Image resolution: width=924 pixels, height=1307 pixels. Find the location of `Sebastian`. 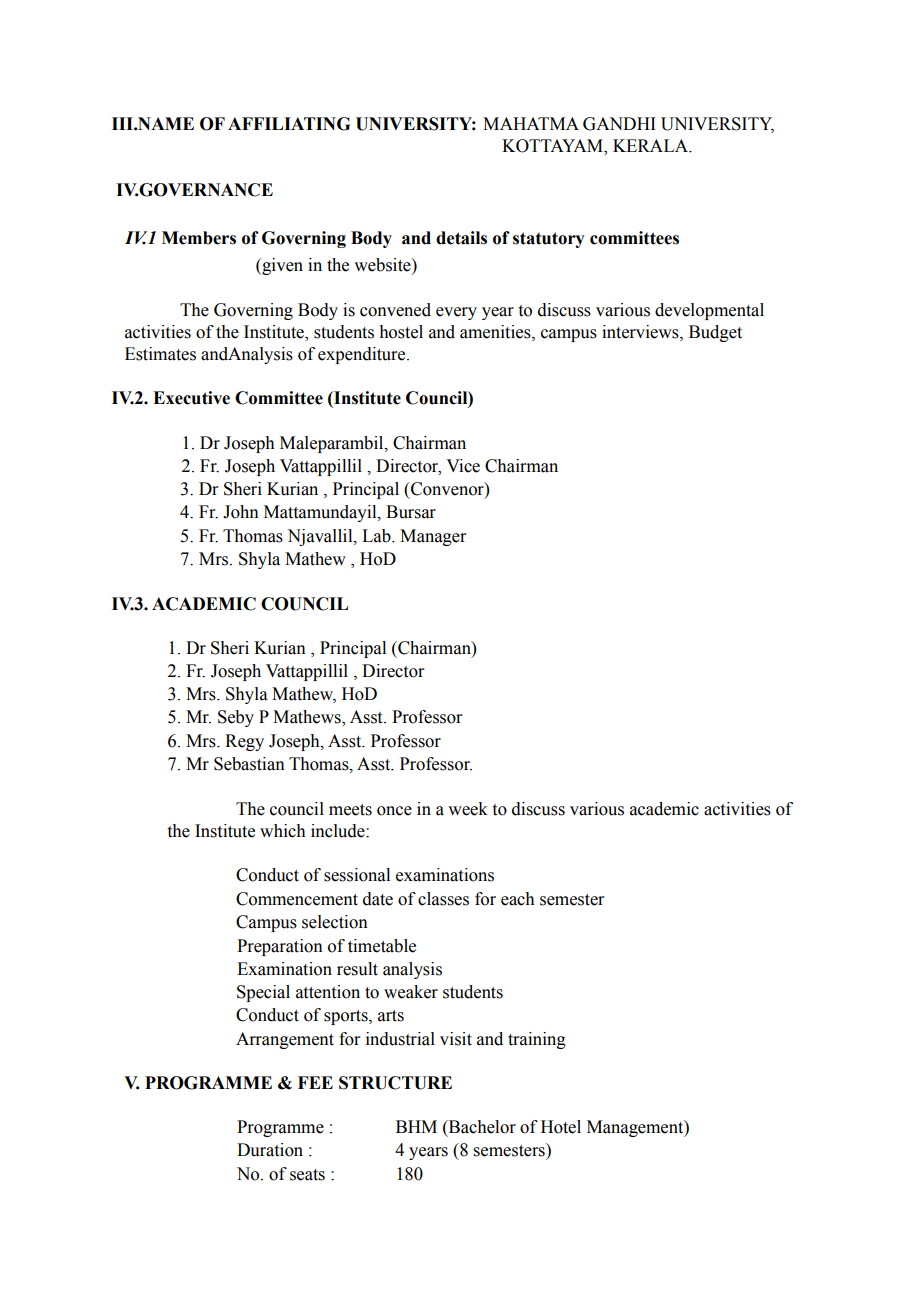

Sebastian is located at coordinates (249, 764).
